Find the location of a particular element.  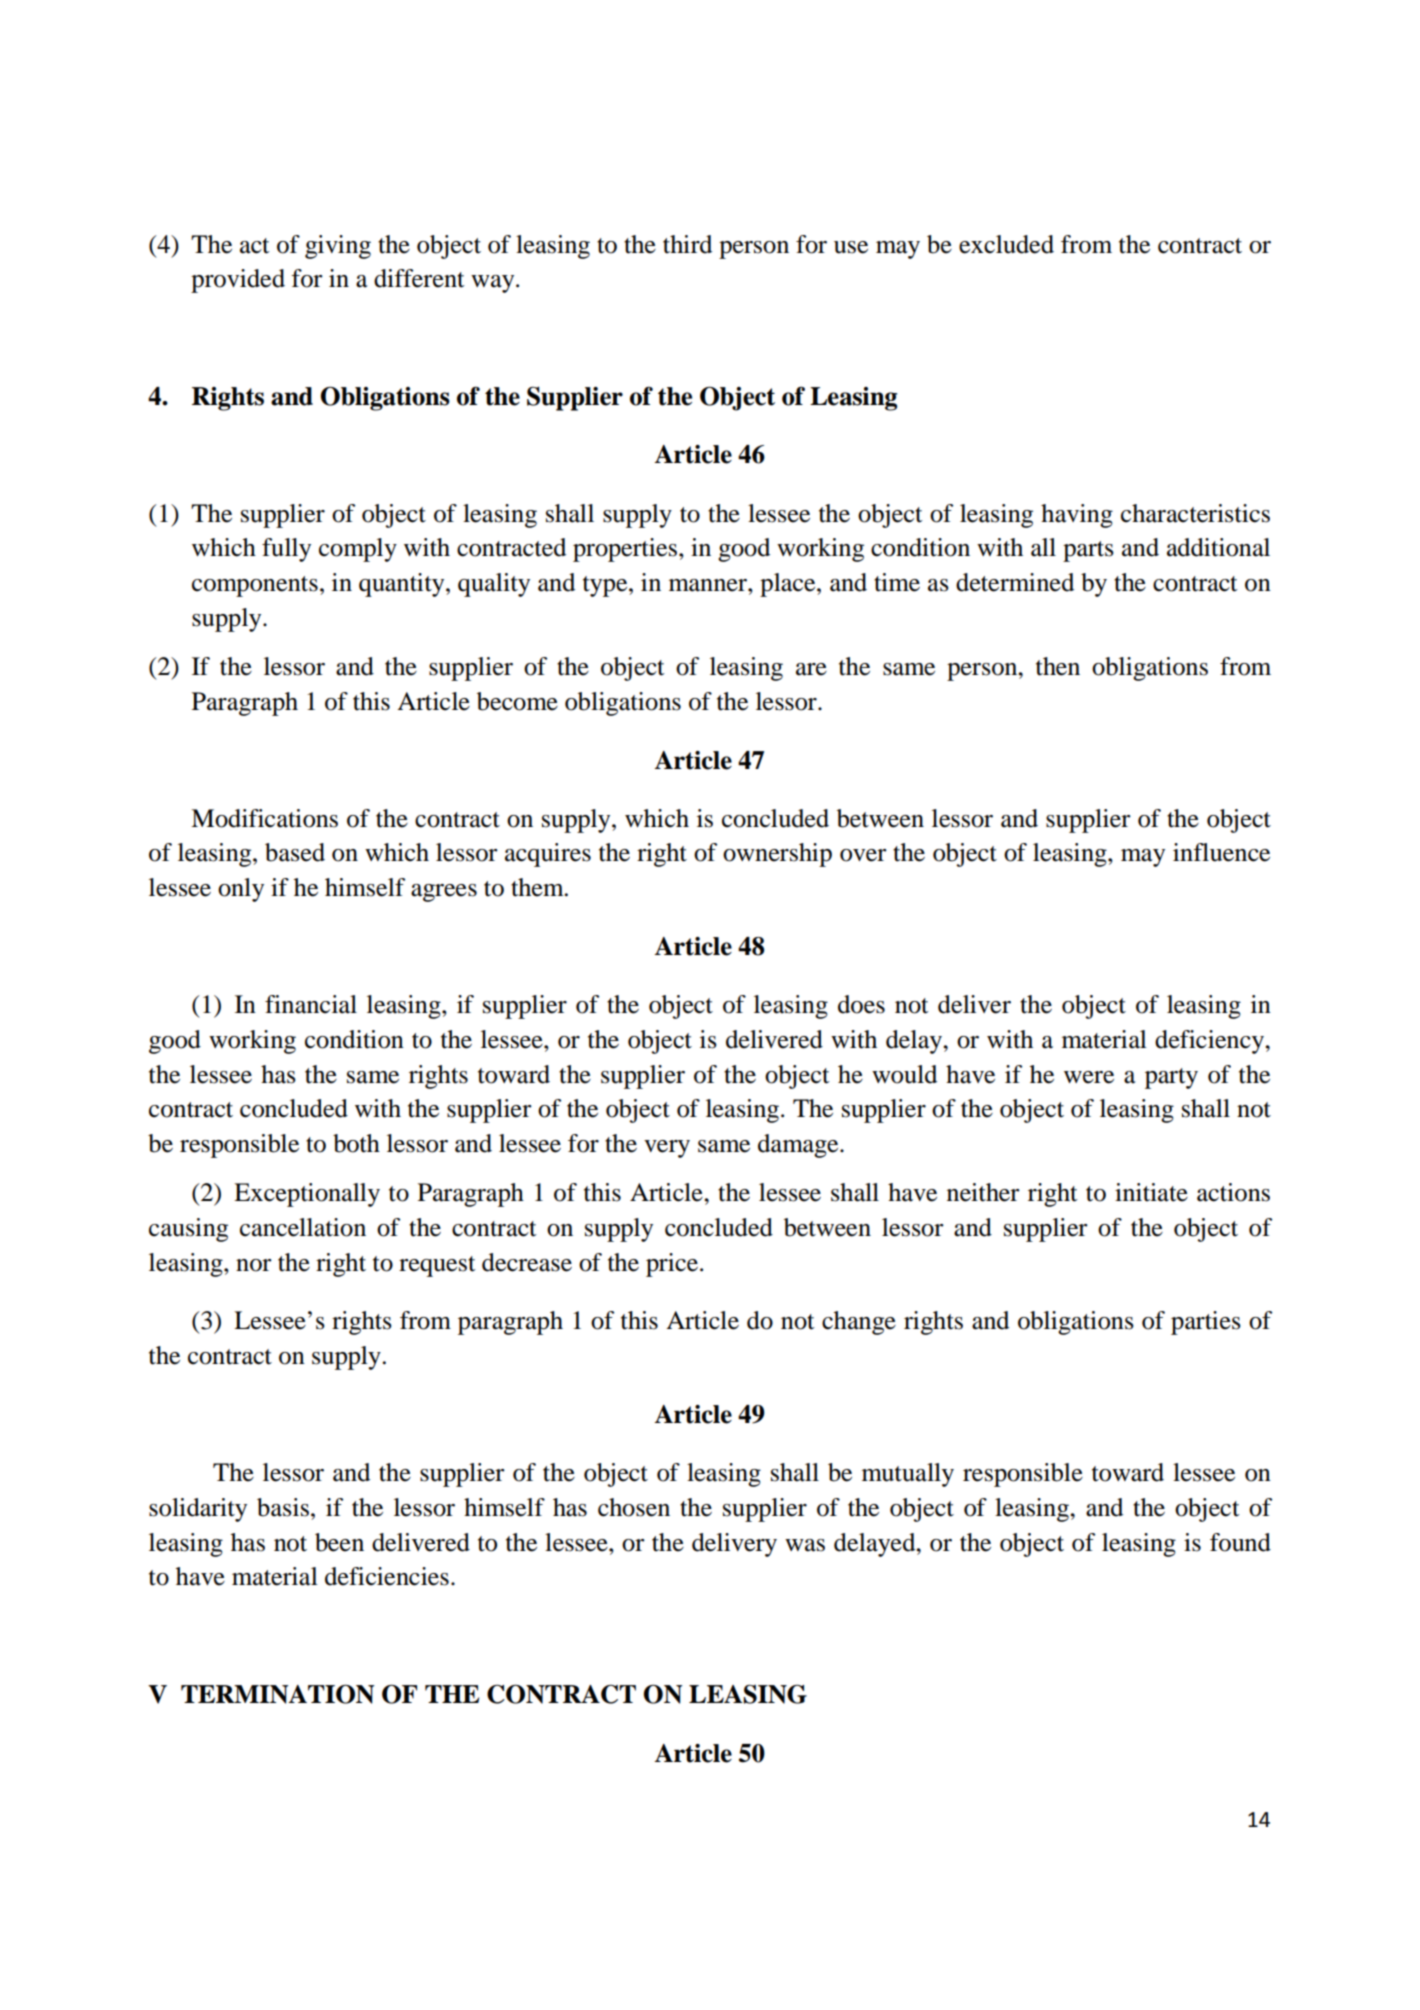

TERMINATION is located at coordinates (277, 1694).
